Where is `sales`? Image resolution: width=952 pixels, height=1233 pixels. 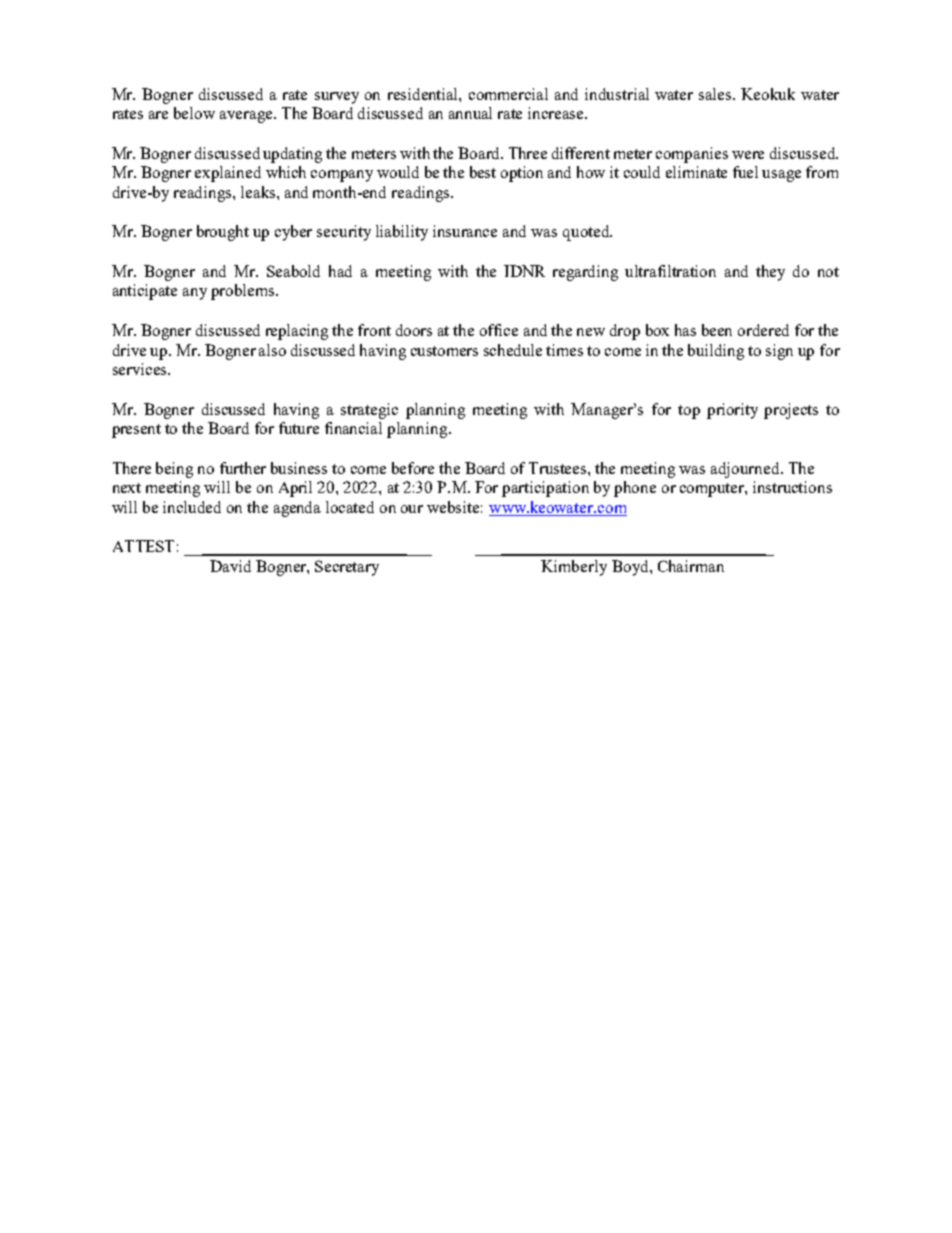 sales is located at coordinates (716, 94).
